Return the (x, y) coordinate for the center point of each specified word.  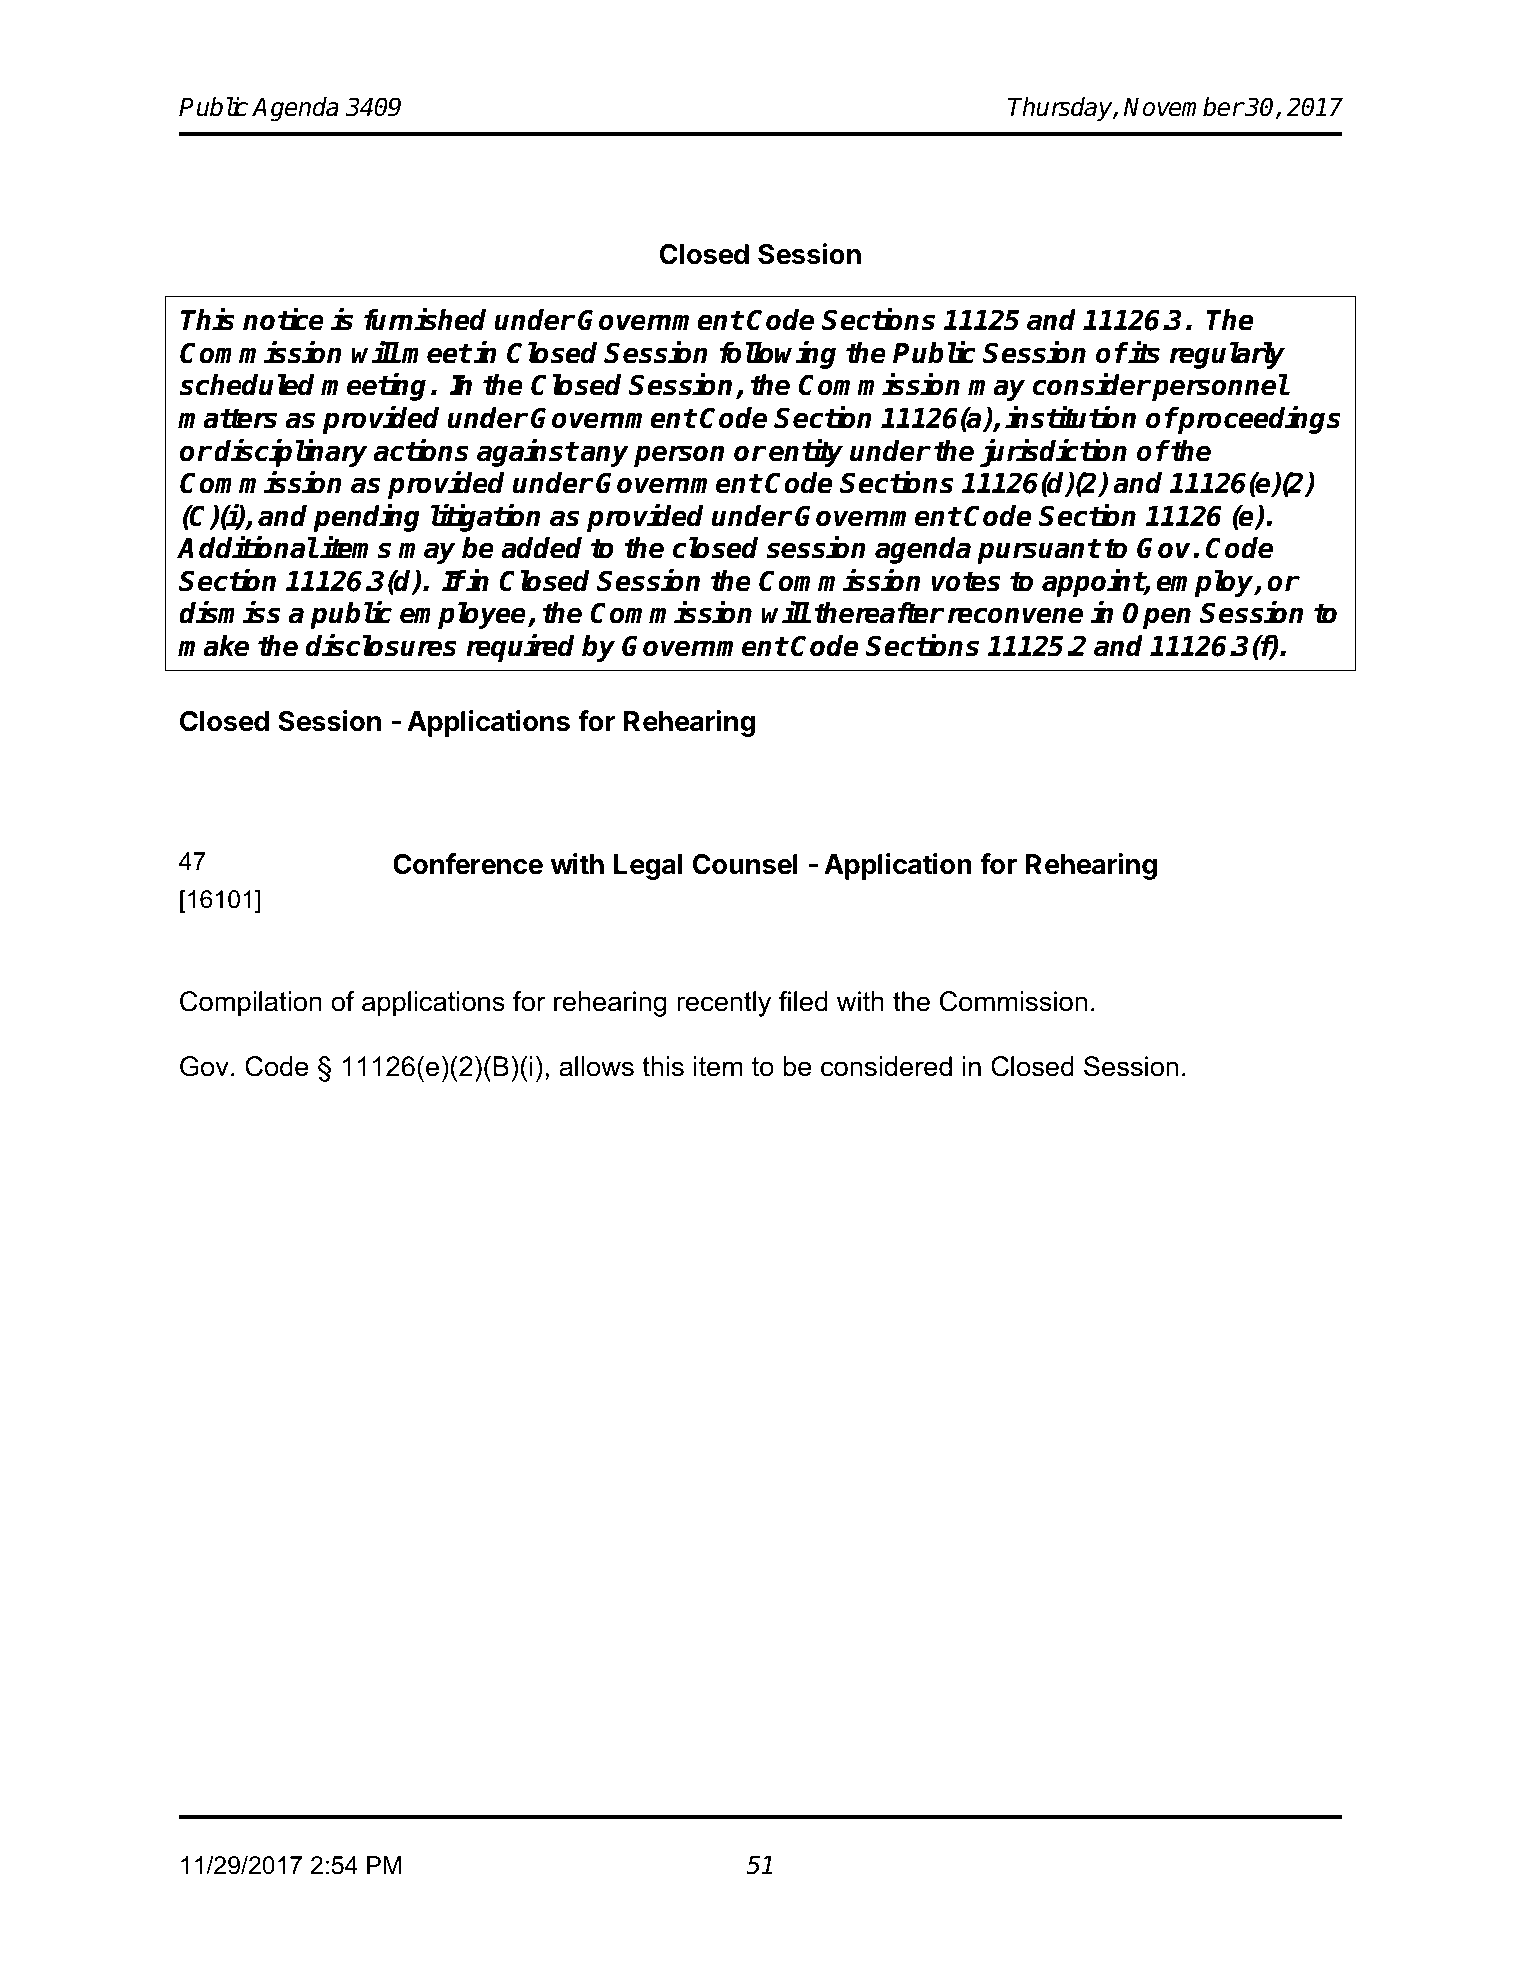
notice (283, 320)
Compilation (251, 1004)
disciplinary (290, 453)
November (1183, 107)
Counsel (745, 864)
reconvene (1015, 615)
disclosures (381, 645)
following (778, 355)
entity (806, 453)
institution (1070, 417)
